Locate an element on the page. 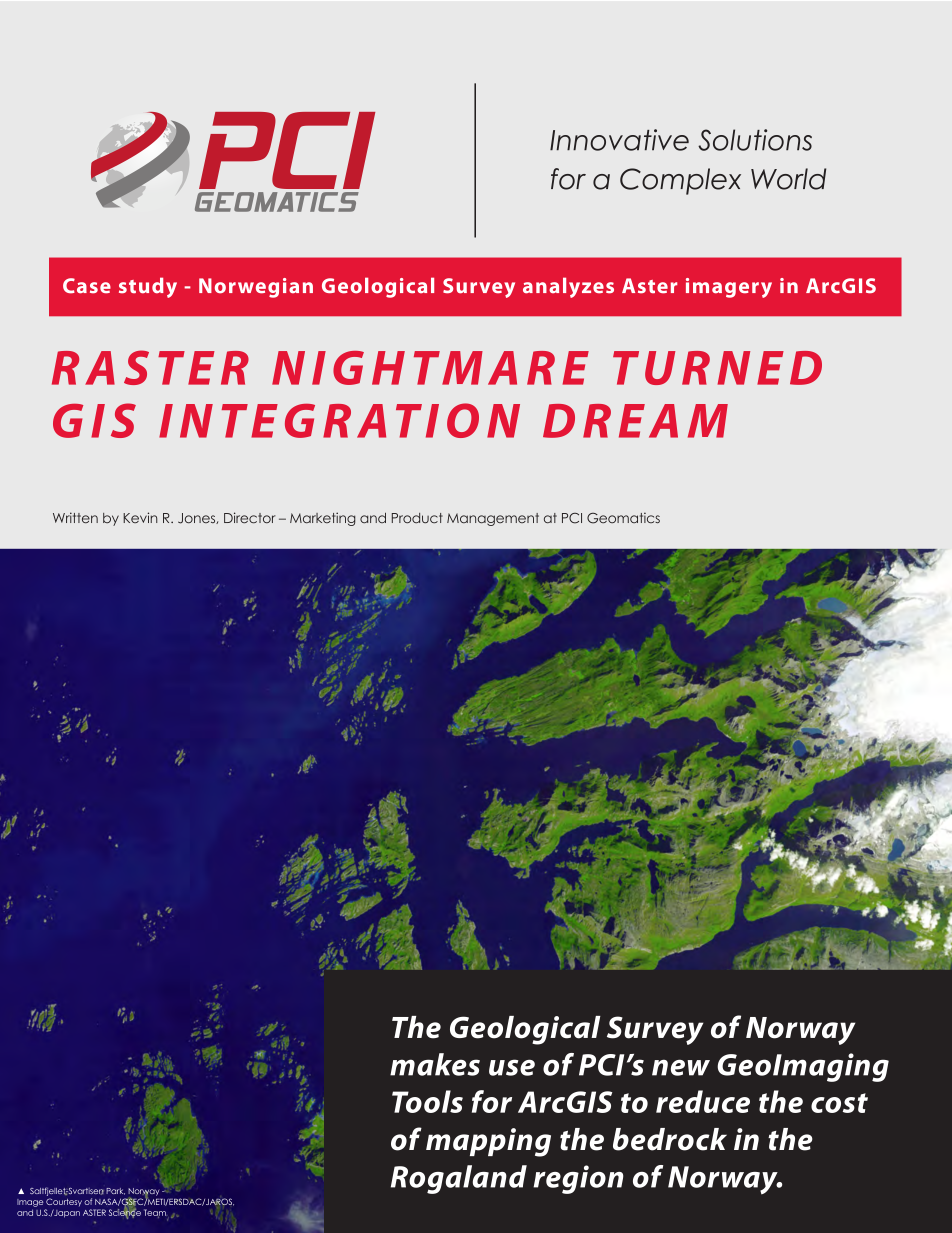 The image size is (952, 1233). Kevin is located at coordinates (140, 517).
